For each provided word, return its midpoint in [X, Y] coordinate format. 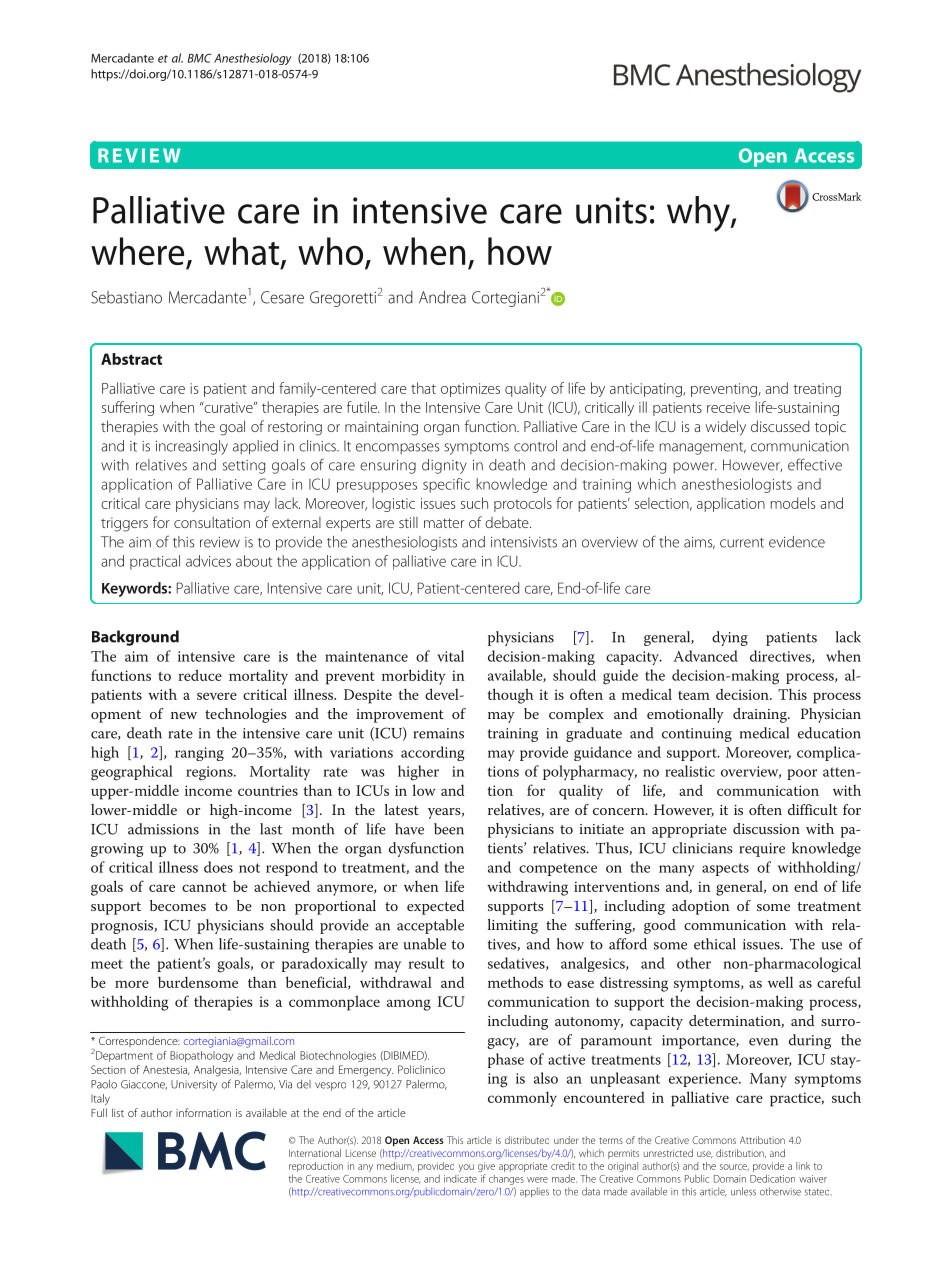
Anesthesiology [253, 59]
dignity [444, 466]
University [194, 1085]
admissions [163, 829]
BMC [199, 58]
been [449, 829]
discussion [766, 828]
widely [726, 428]
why [699, 214]
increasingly [192, 447]
